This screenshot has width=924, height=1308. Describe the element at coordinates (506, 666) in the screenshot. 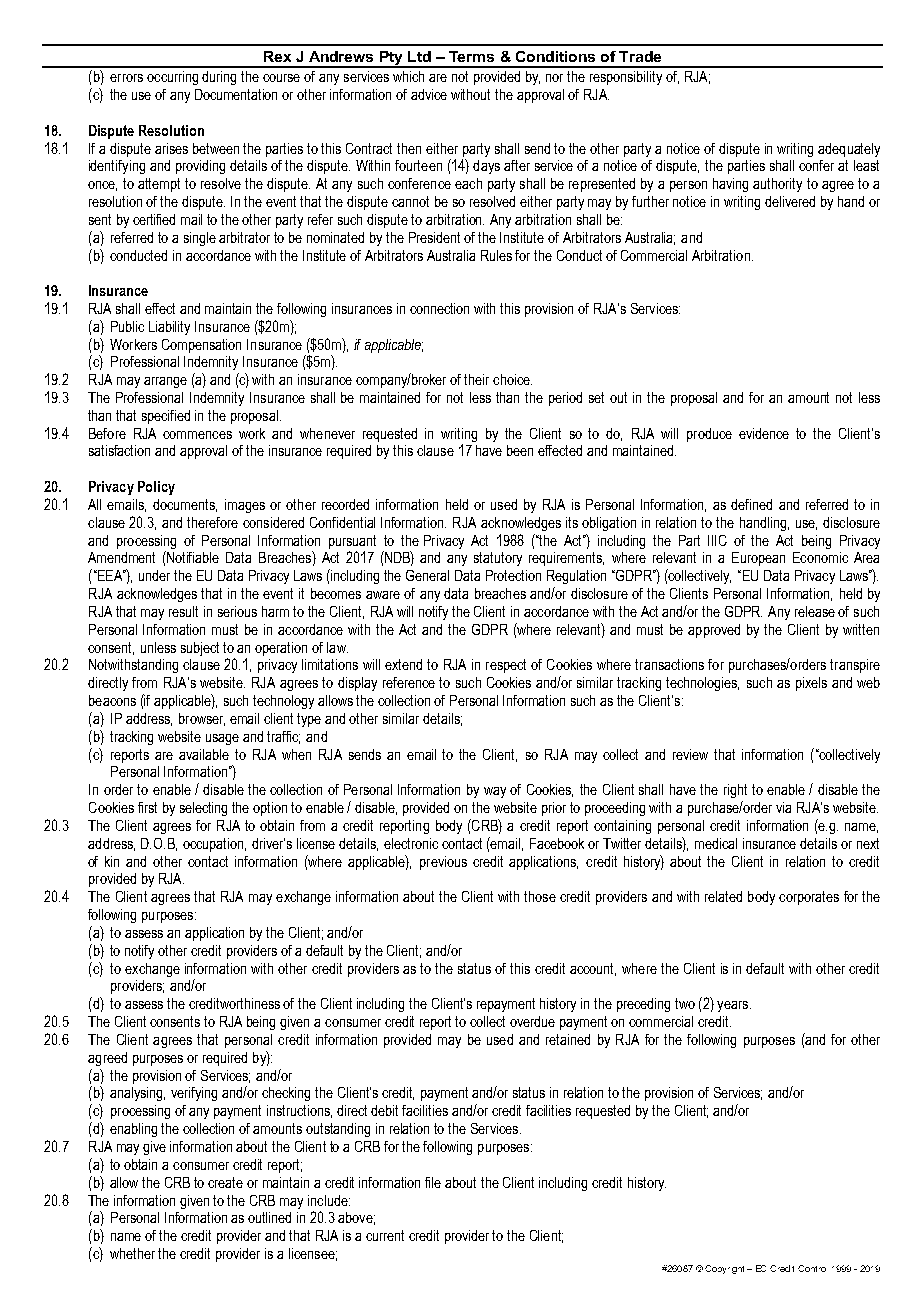

I see `respect` at that location.
